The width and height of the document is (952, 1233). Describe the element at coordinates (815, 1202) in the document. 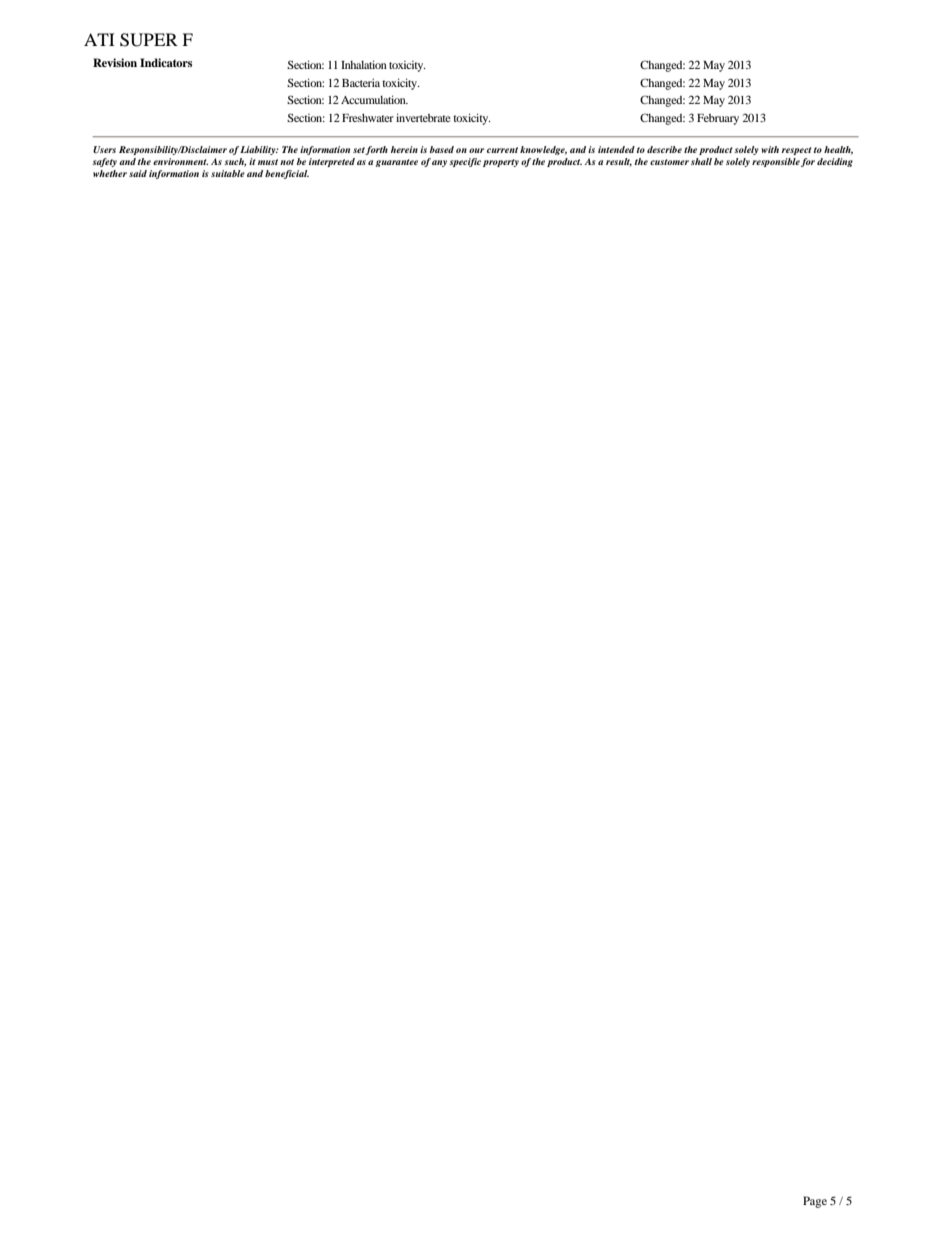

I see `Page` at that location.
